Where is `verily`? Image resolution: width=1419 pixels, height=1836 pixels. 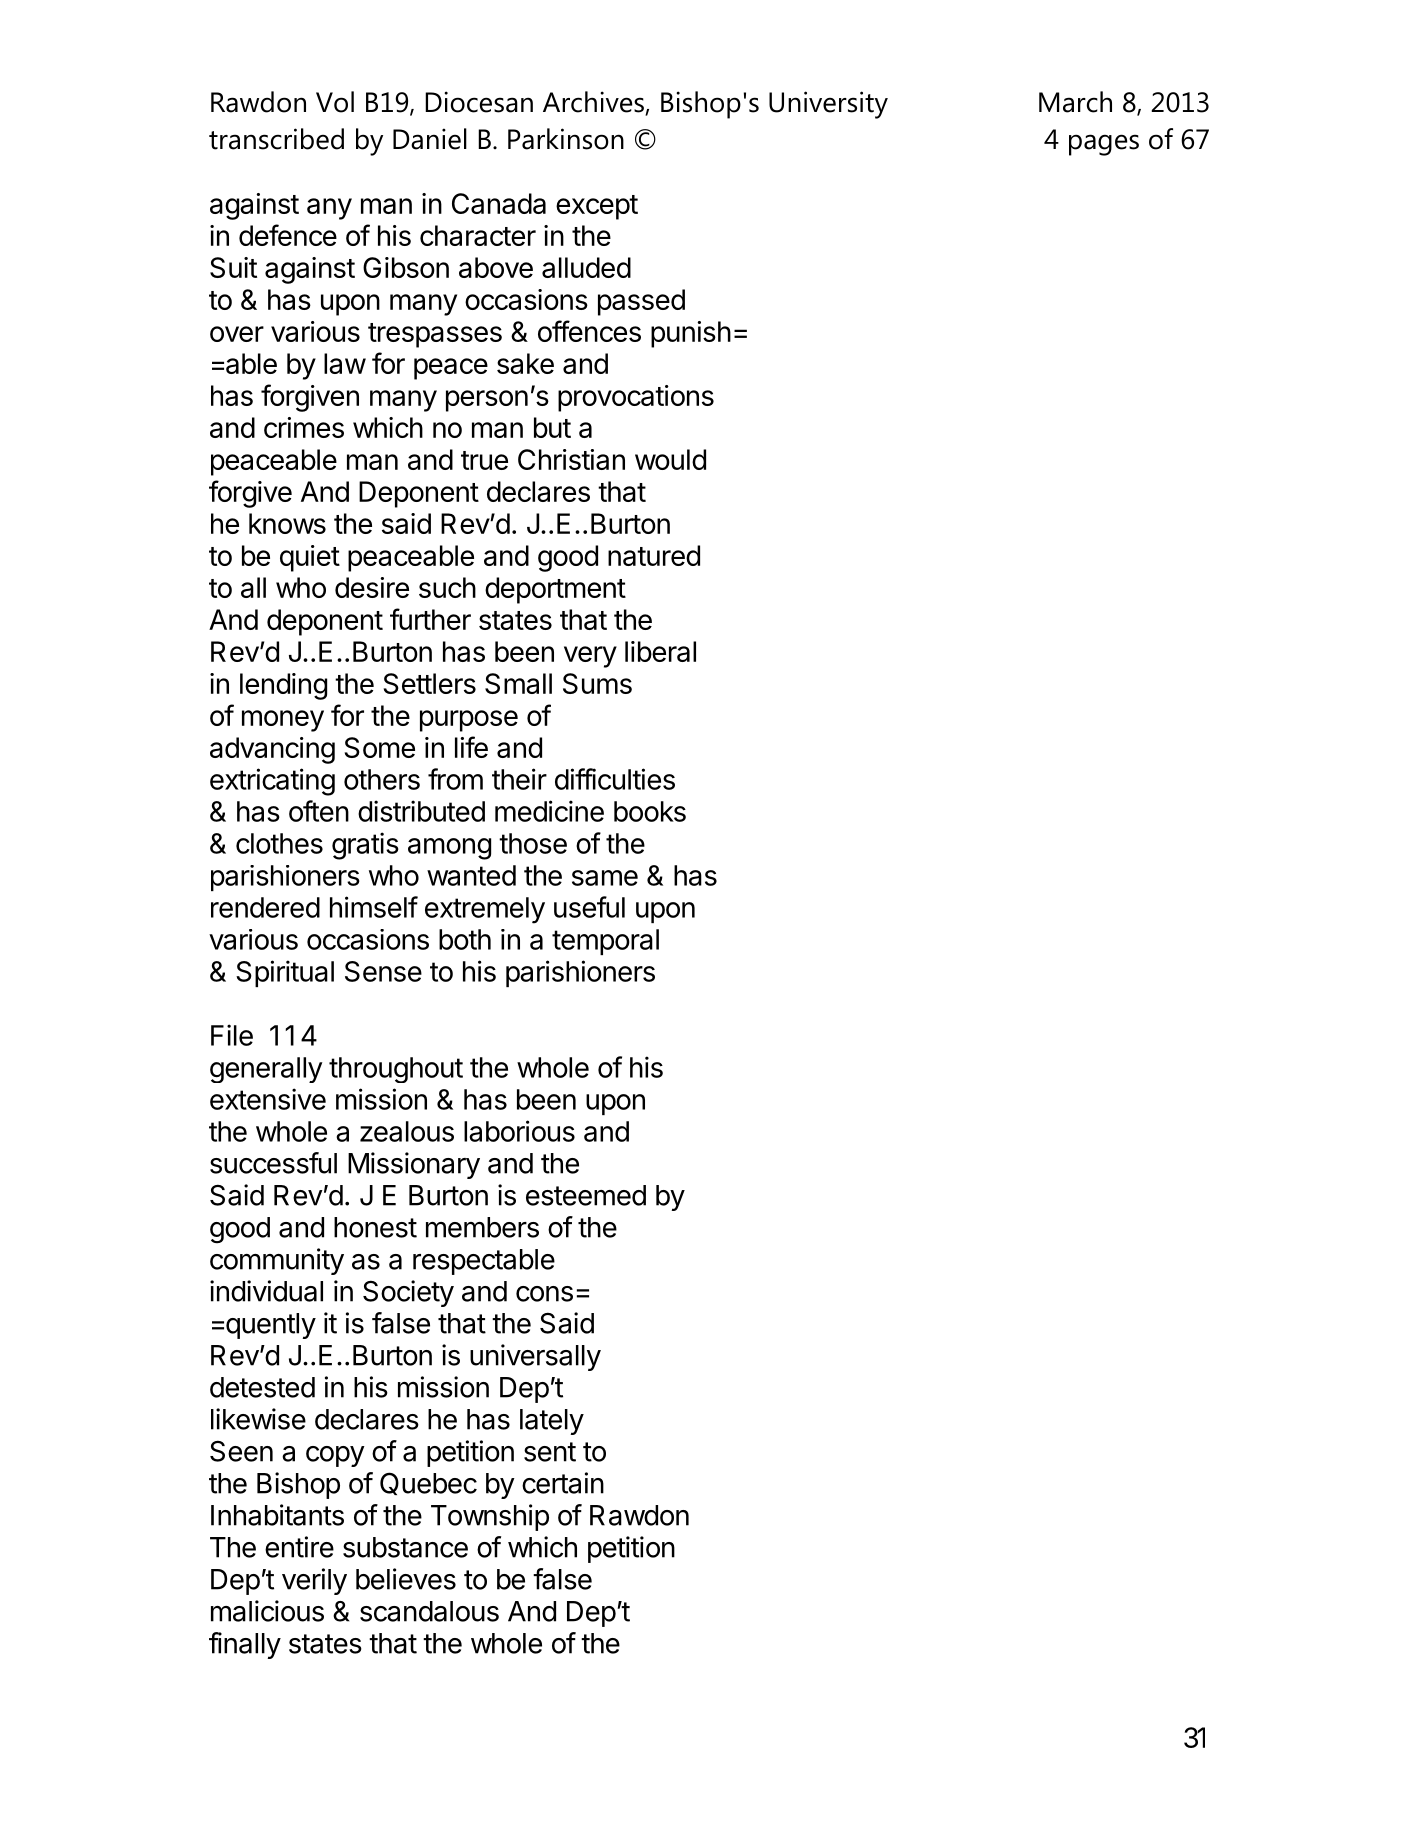
verily is located at coordinates (314, 1581).
